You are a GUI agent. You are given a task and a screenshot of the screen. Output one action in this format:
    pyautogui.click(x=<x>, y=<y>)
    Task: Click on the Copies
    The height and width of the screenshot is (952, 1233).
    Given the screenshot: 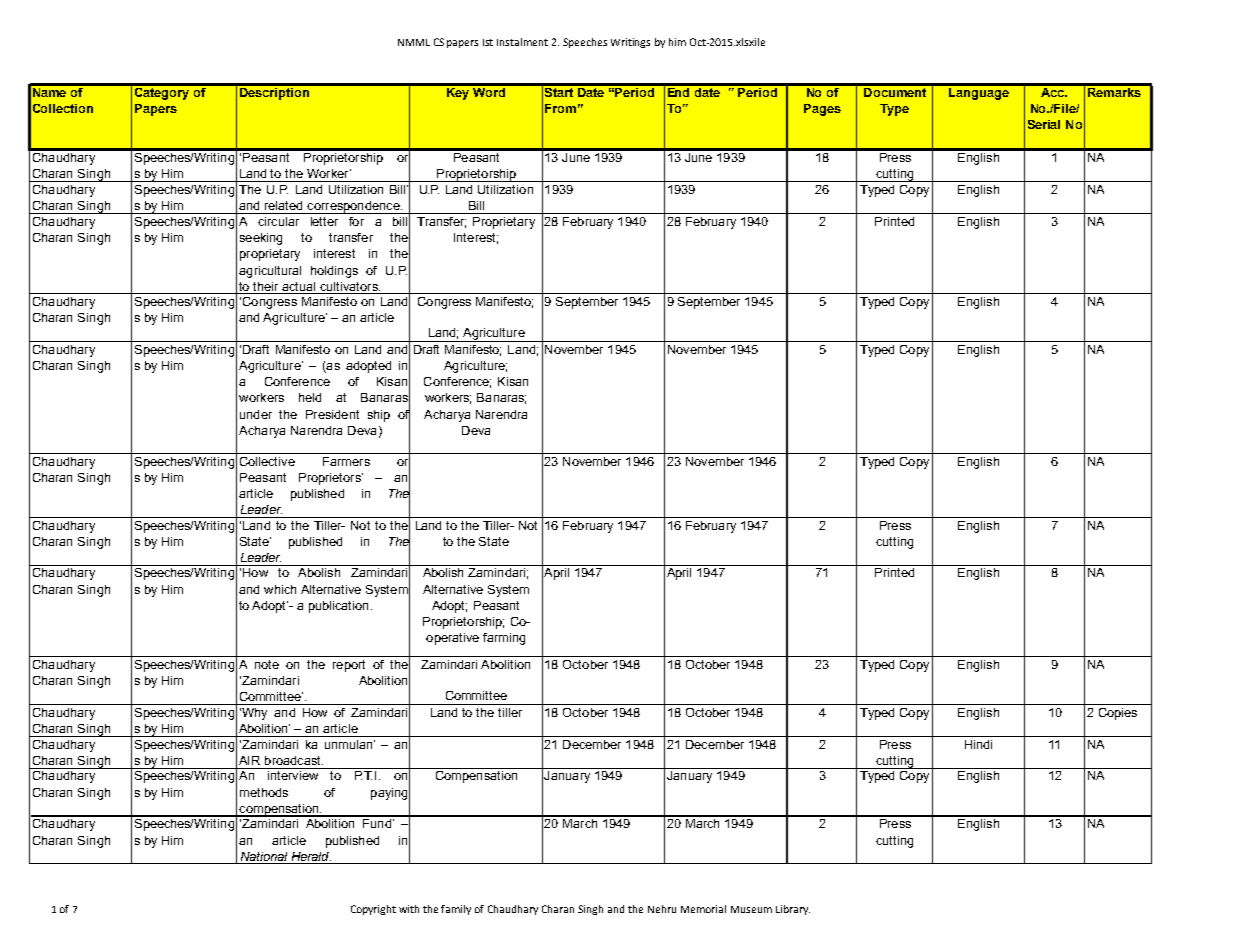 What is the action you would take?
    pyautogui.click(x=1118, y=714)
